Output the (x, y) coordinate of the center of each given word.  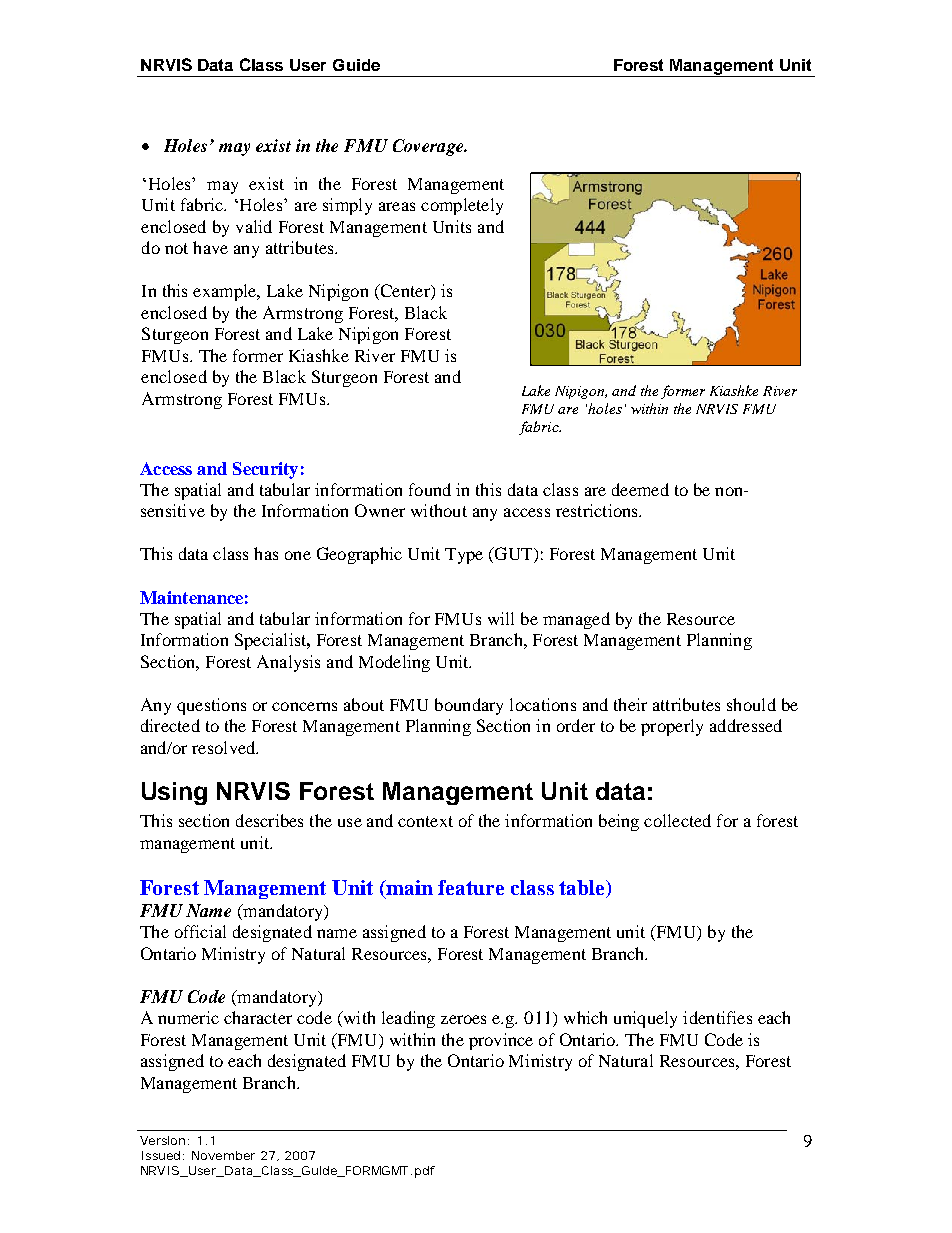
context (425, 821)
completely (462, 206)
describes (269, 820)
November (223, 1155)
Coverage (429, 147)
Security (265, 470)
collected (677, 820)
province (501, 1041)
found (430, 489)
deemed (640, 489)
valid (254, 226)
